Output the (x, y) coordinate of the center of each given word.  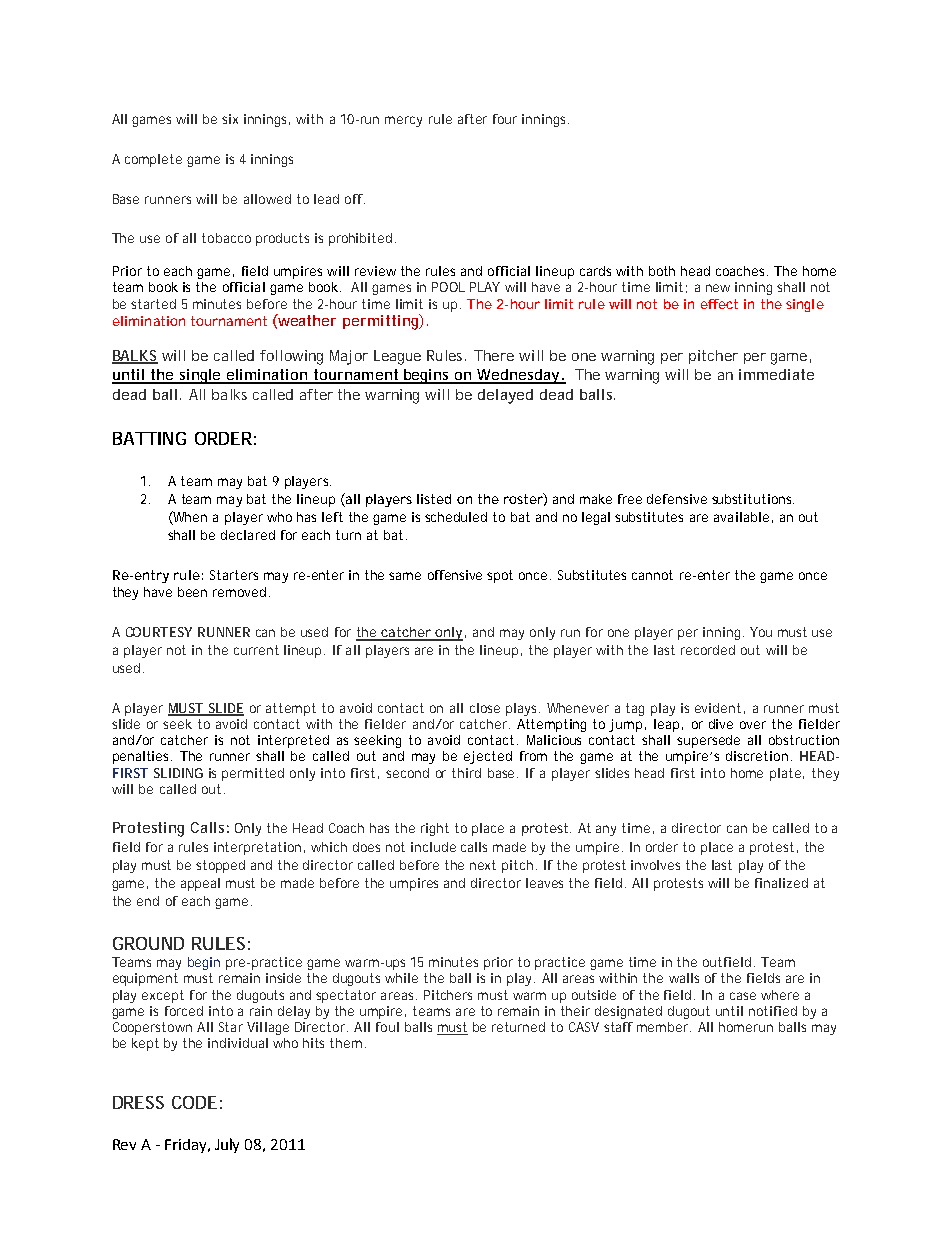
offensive (455, 575)
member (664, 1027)
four (505, 119)
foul (387, 1027)
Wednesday (518, 376)
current (256, 650)
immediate (776, 374)
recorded (708, 650)
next (483, 865)
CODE (194, 1102)
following (291, 357)
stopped (220, 866)
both (662, 271)
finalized (781, 883)
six (230, 119)
